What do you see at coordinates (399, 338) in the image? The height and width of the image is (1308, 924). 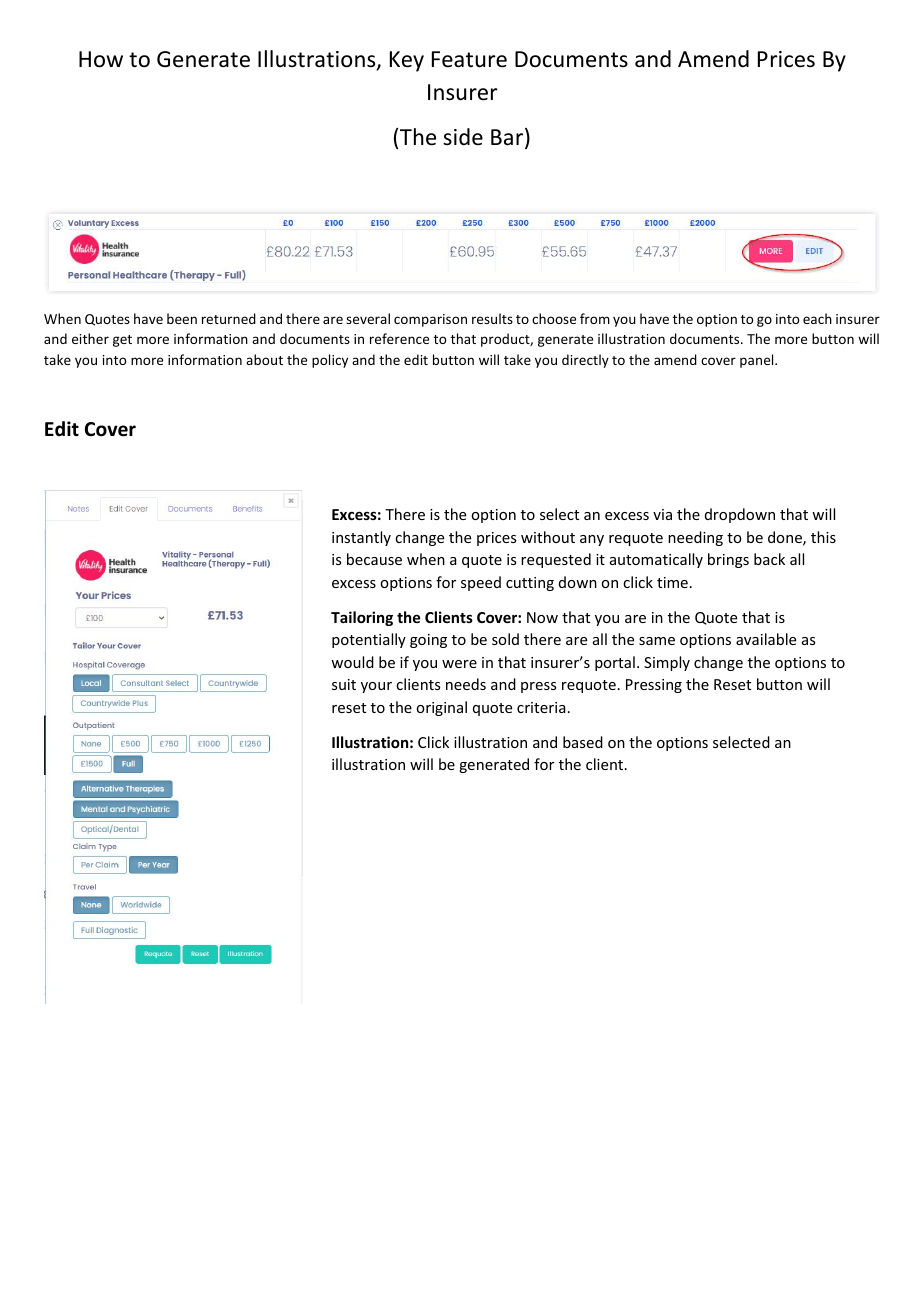 I see `reference` at bounding box center [399, 338].
